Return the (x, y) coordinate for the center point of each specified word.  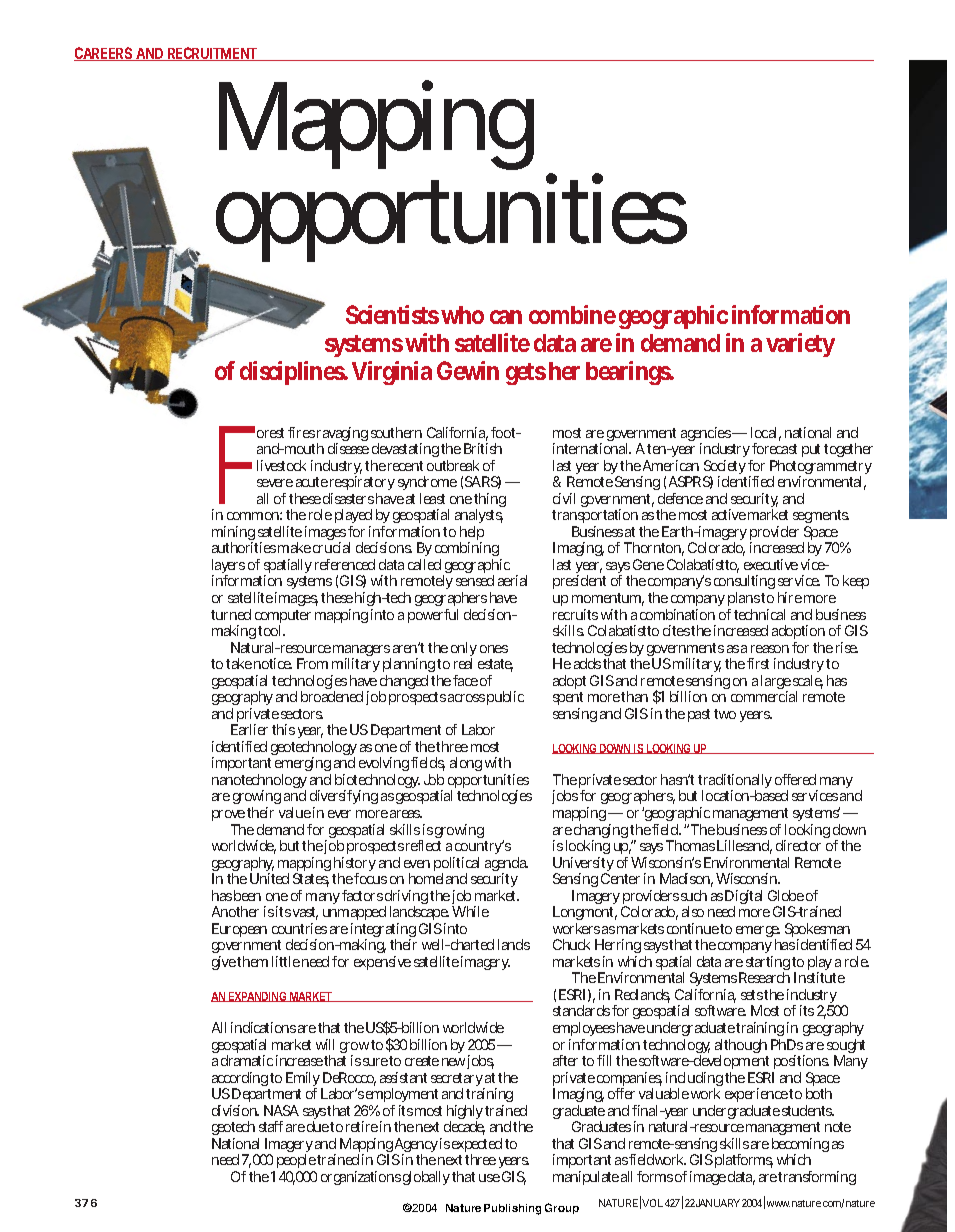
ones (494, 649)
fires (301, 432)
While (470, 911)
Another (235, 911)
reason (770, 649)
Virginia (392, 373)
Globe (786, 895)
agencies (706, 435)
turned (231, 614)
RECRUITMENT (212, 54)
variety (800, 345)
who (462, 315)
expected (477, 1146)
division (235, 1110)
